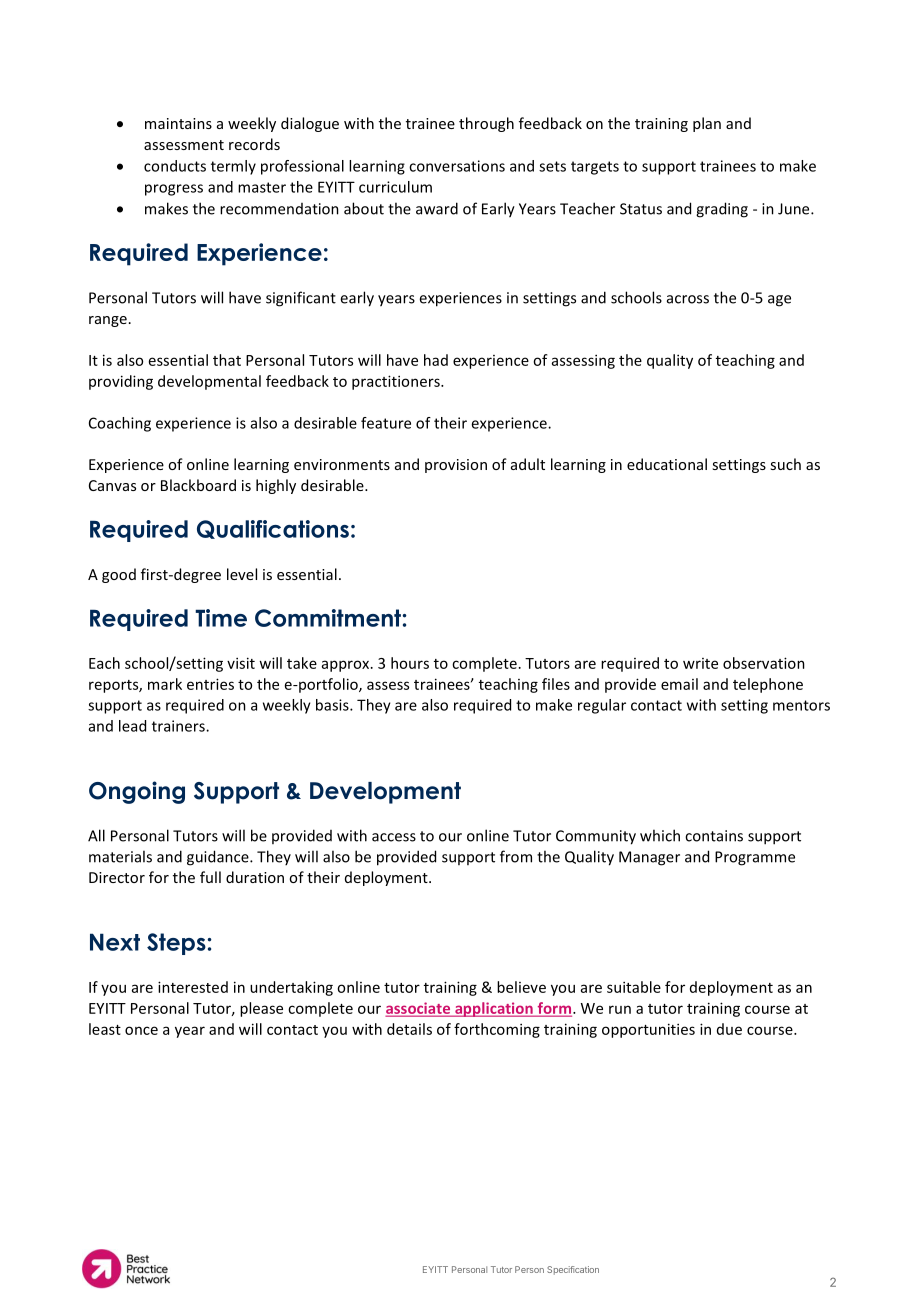 Image resolution: width=924 pixels, height=1308 pixels. What do you see at coordinates (141, 1030) in the document?
I see `once` at bounding box center [141, 1030].
